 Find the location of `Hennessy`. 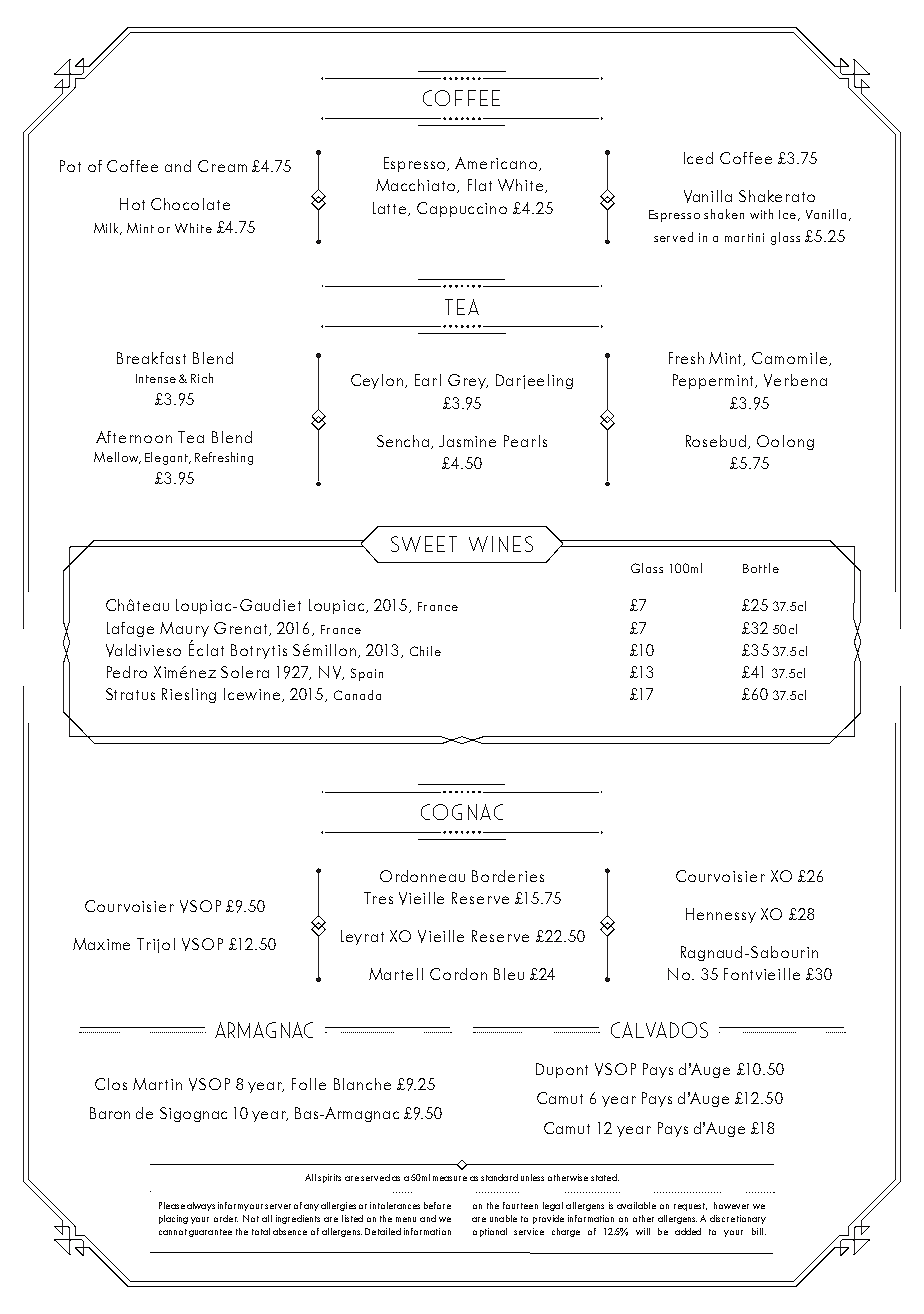

Hennessy is located at coordinates (721, 915).
